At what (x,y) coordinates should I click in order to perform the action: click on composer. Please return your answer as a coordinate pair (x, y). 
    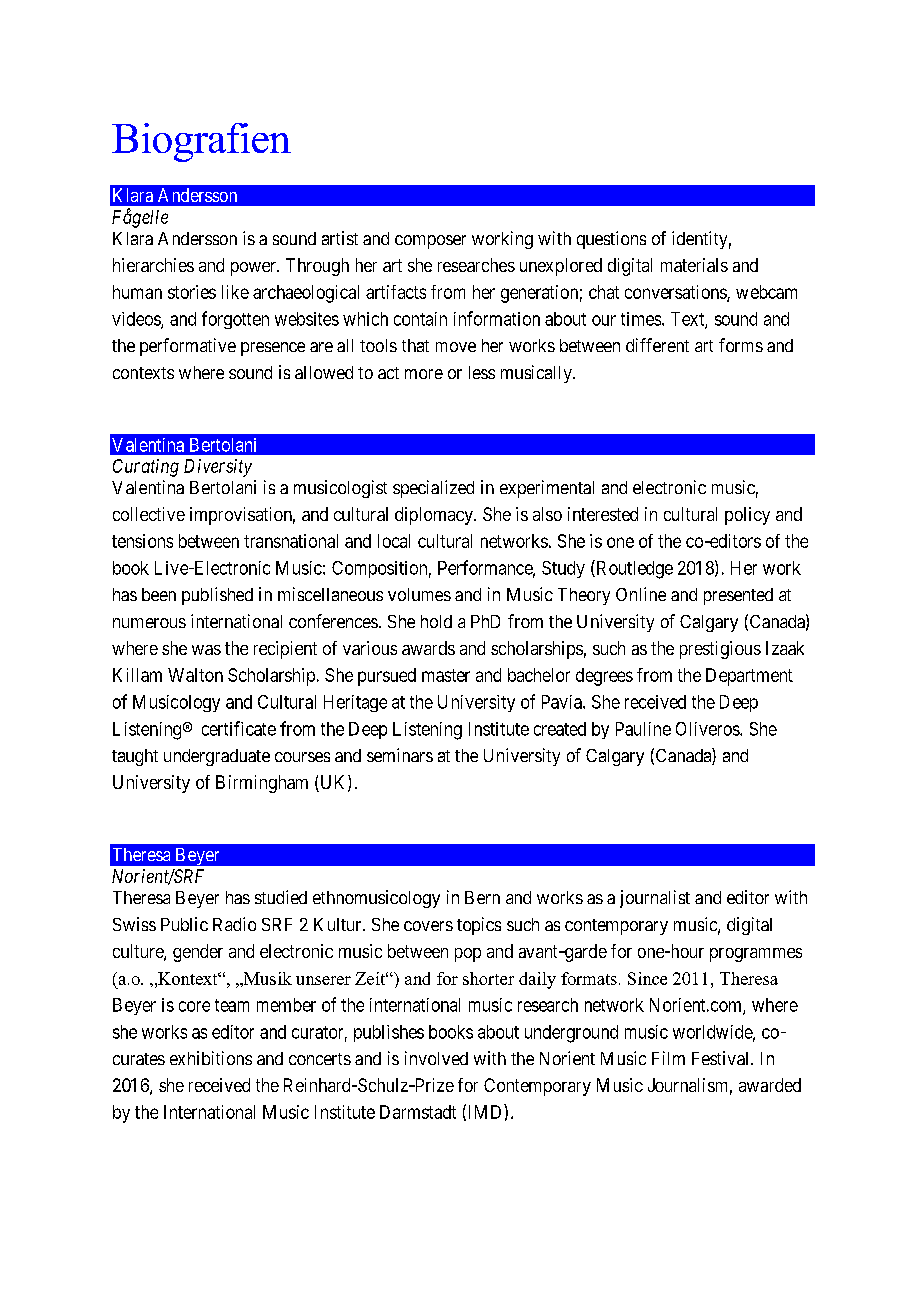
    Looking at the image, I should click on (430, 242).
